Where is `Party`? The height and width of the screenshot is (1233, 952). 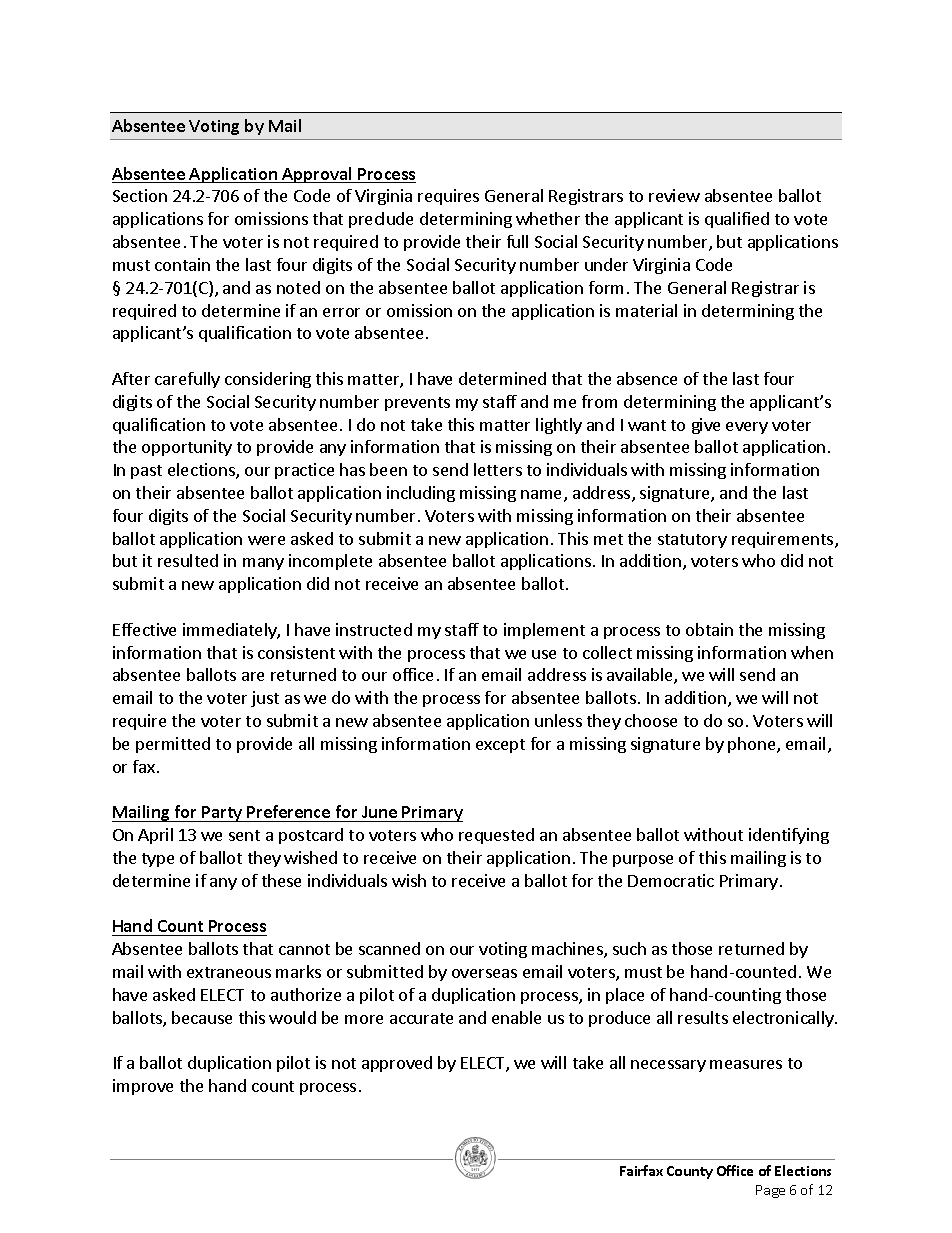
Party is located at coordinates (222, 814).
